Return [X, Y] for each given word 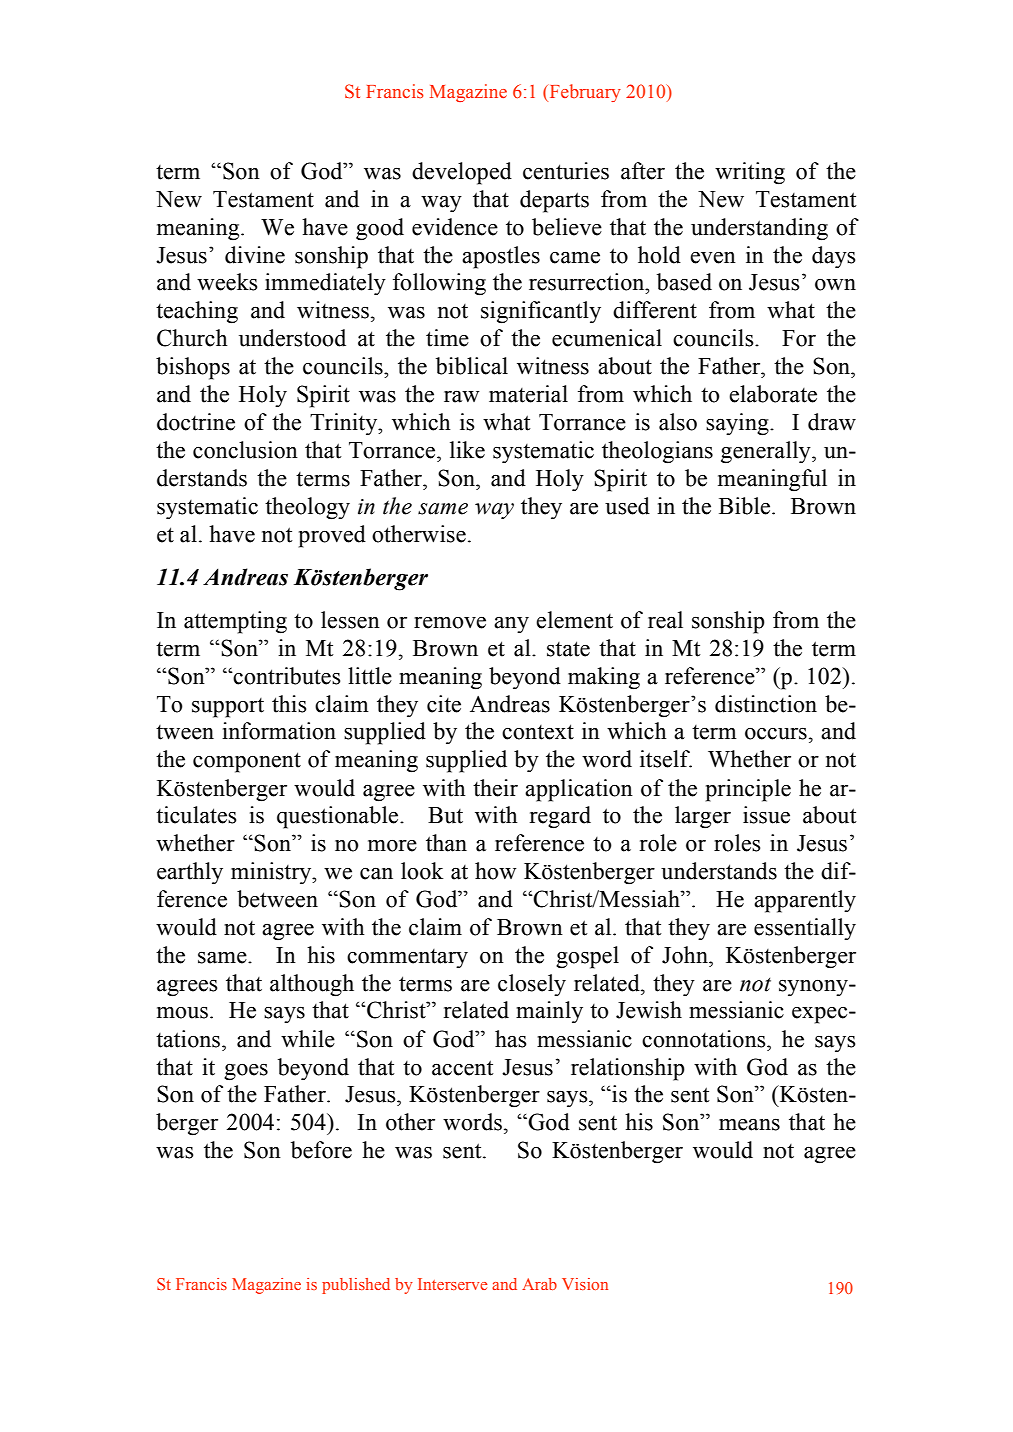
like [467, 450]
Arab [539, 1284]
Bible [746, 506]
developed [462, 173]
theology [307, 508]
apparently [805, 901]
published [356, 1286]
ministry [272, 873]
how [495, 871]
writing [750, 173]
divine [255, 255]
